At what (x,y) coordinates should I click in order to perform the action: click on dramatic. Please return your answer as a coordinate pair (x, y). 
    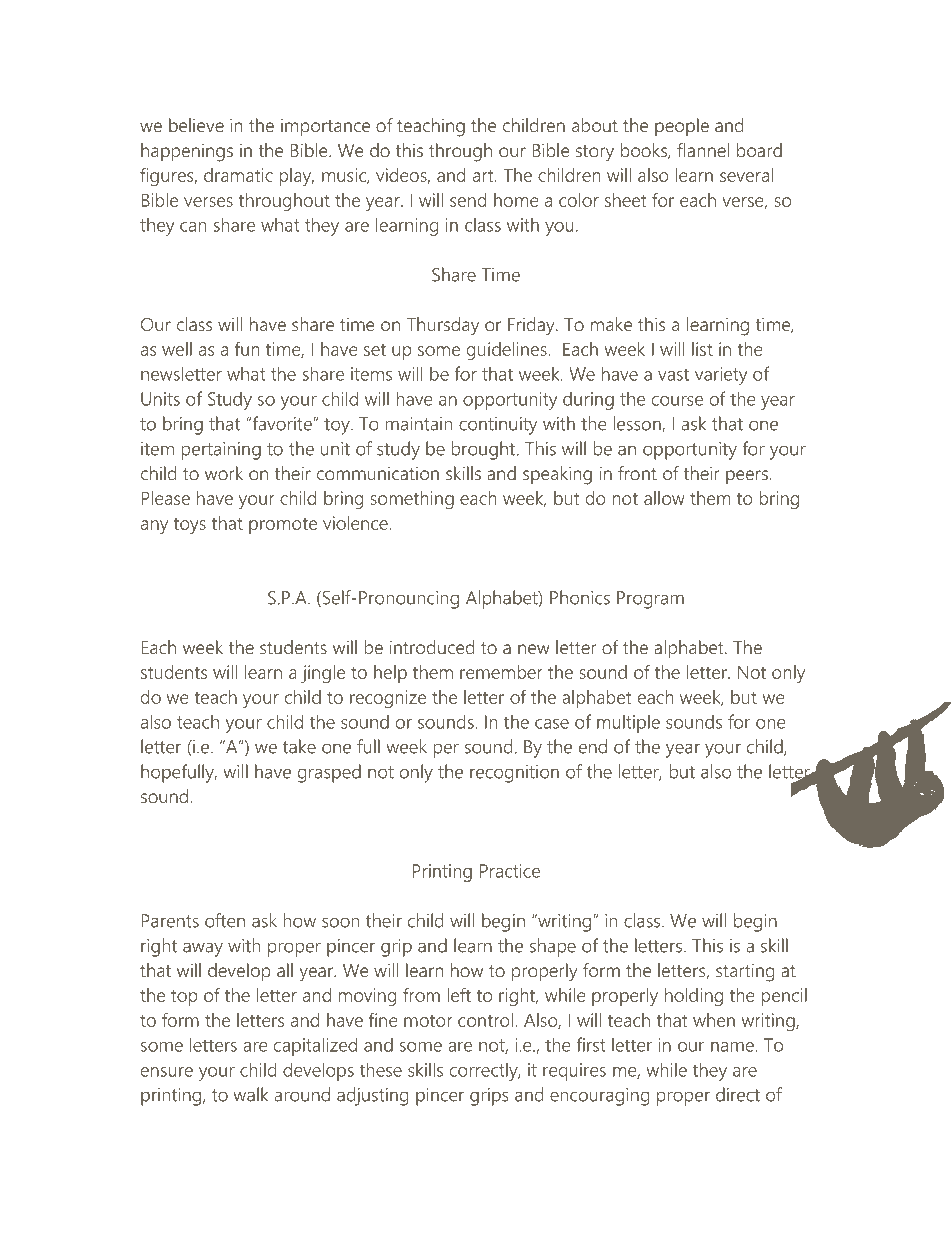
    Looking at the image, I should click on (238, 175).
